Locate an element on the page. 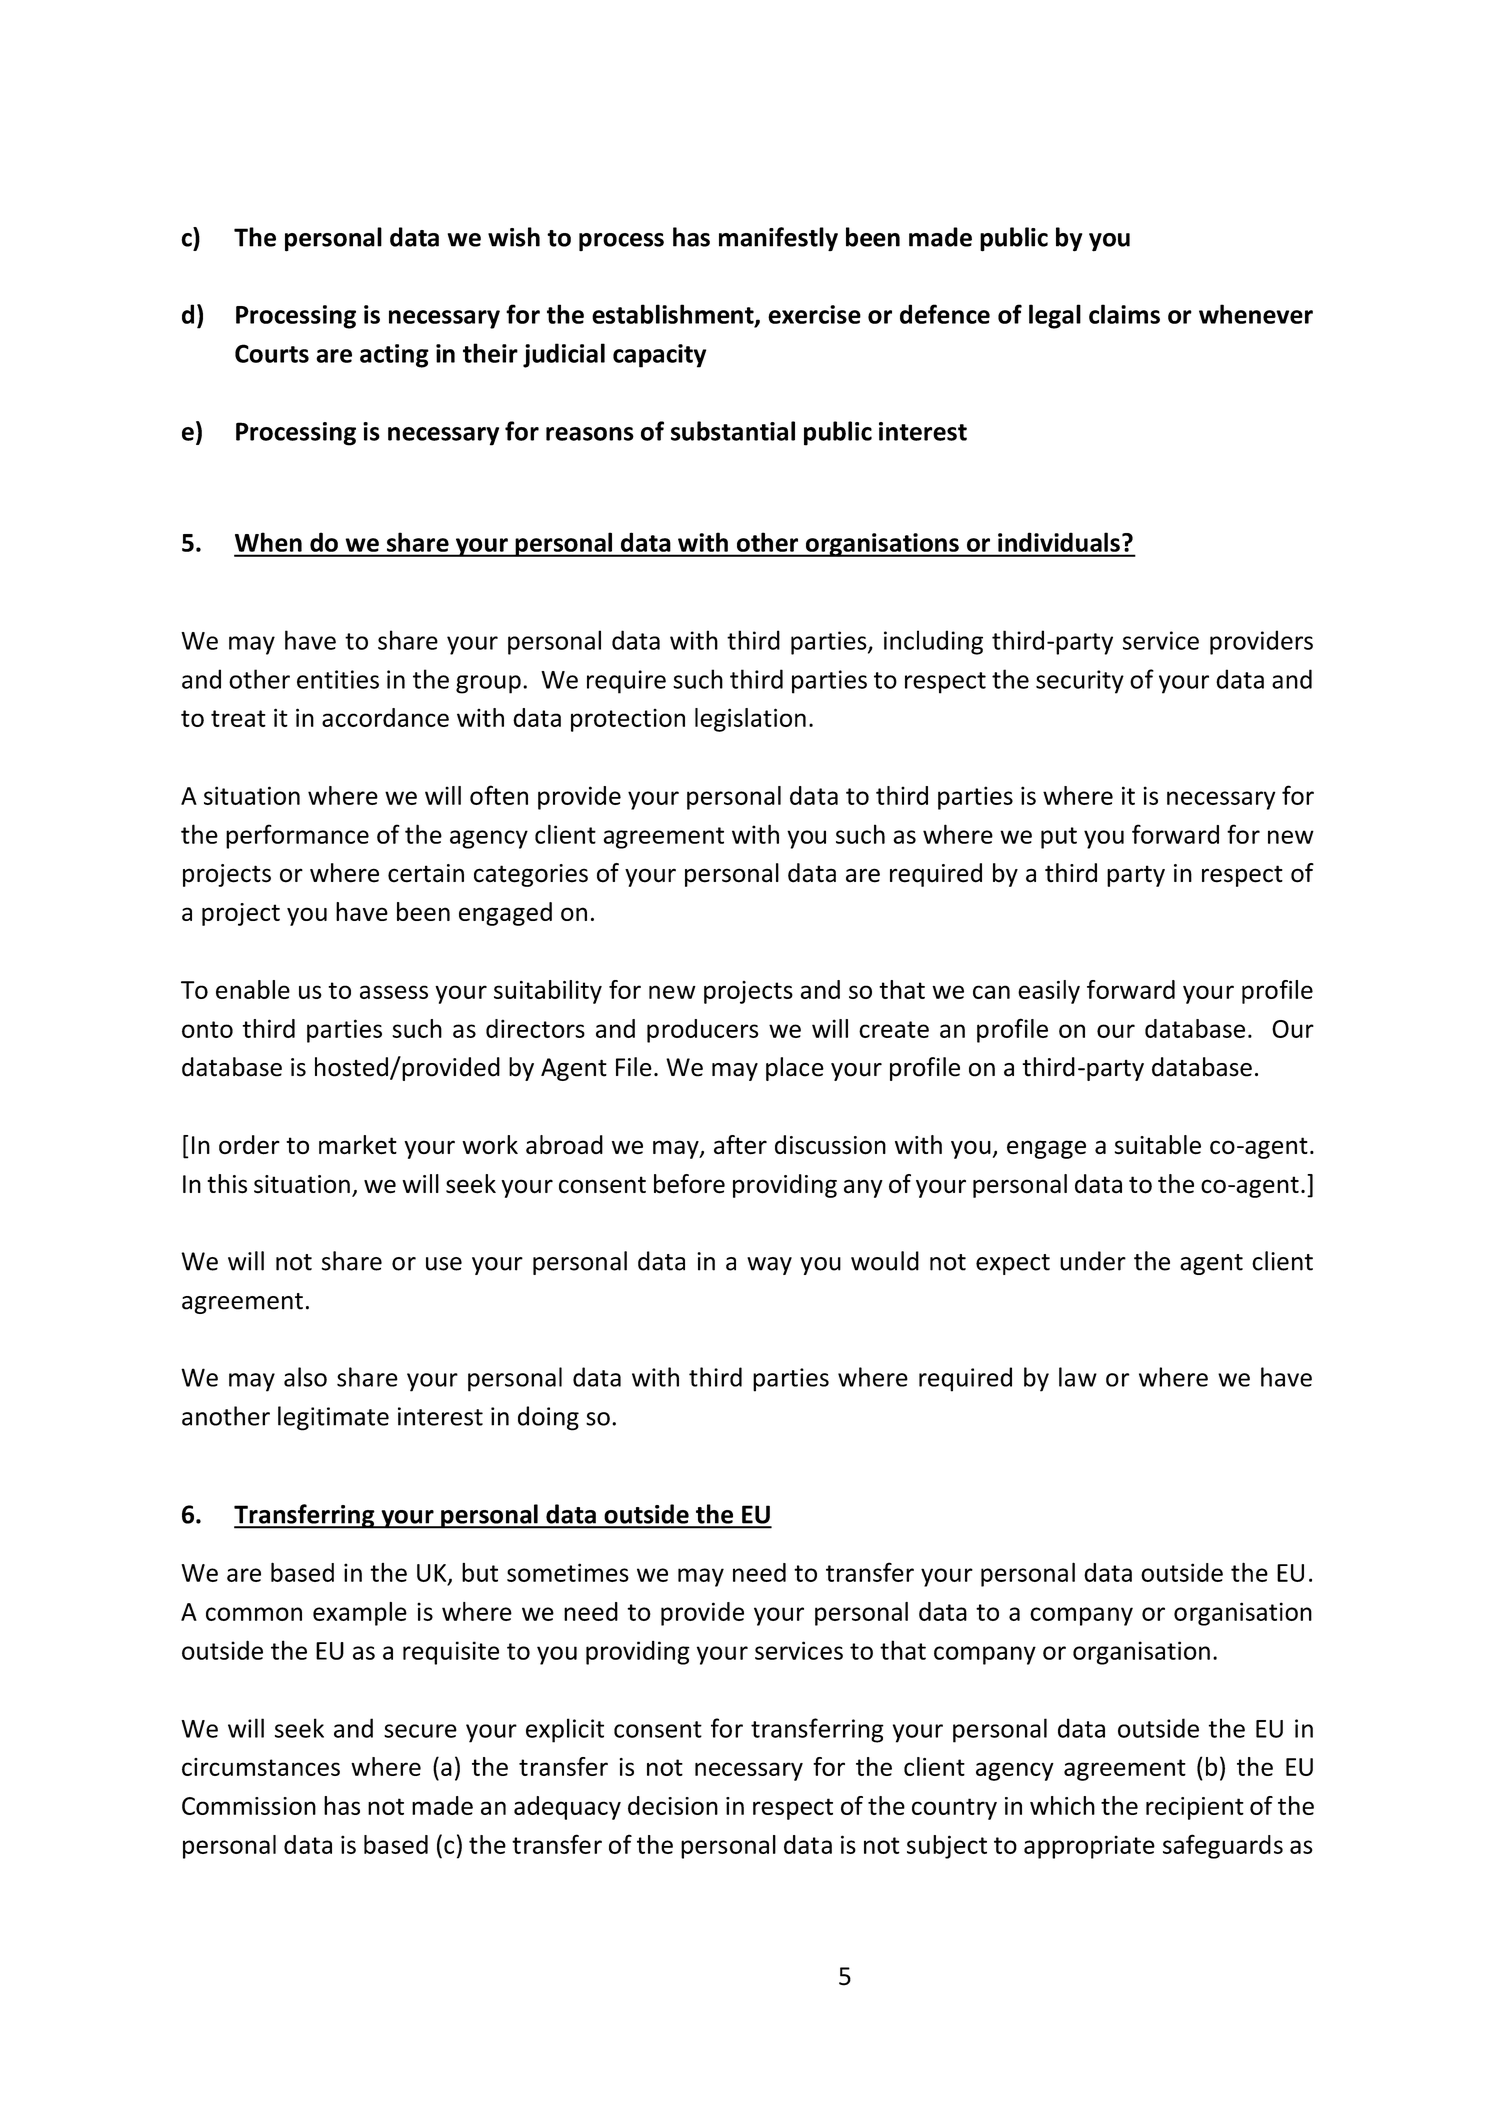 The height and width of the document is (2115, 1495). which is located at coordinates (1062, 1805).
